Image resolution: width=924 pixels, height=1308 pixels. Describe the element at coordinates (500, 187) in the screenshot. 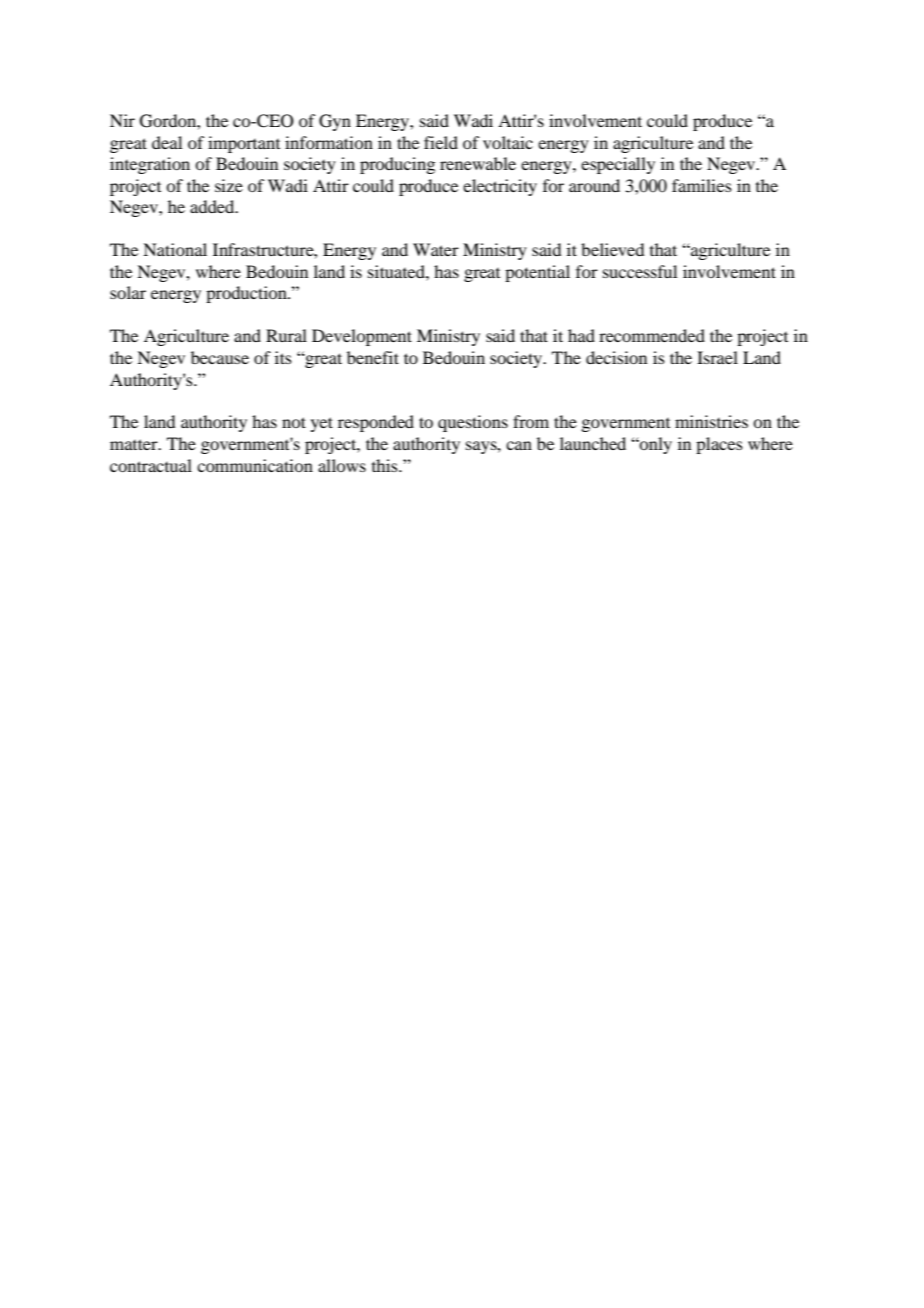

I see `electricity` at that location.
